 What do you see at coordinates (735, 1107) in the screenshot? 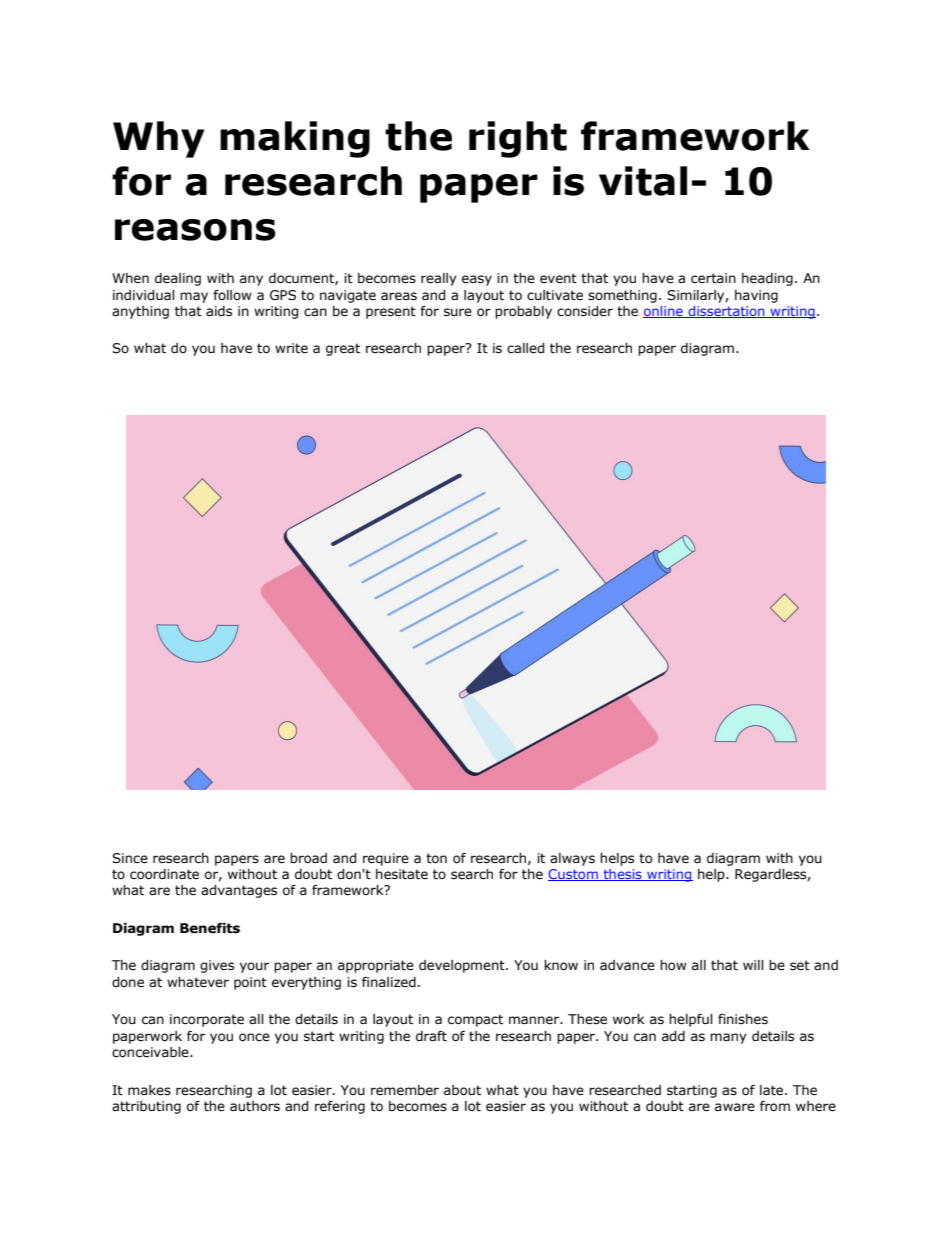
I see `aware` at bounding box center [735, 1107].
